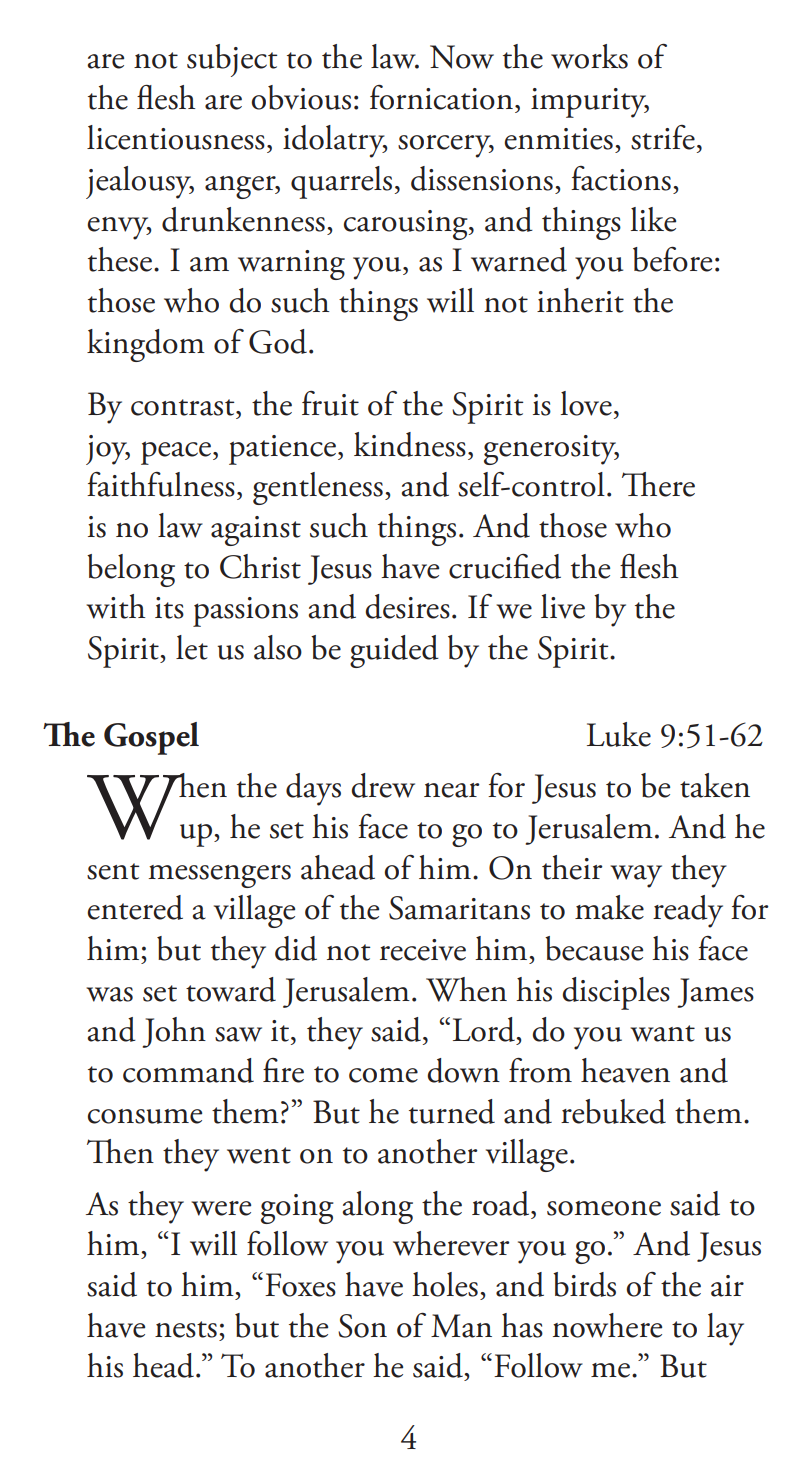  I want to click on John, so click(174, 1032).
